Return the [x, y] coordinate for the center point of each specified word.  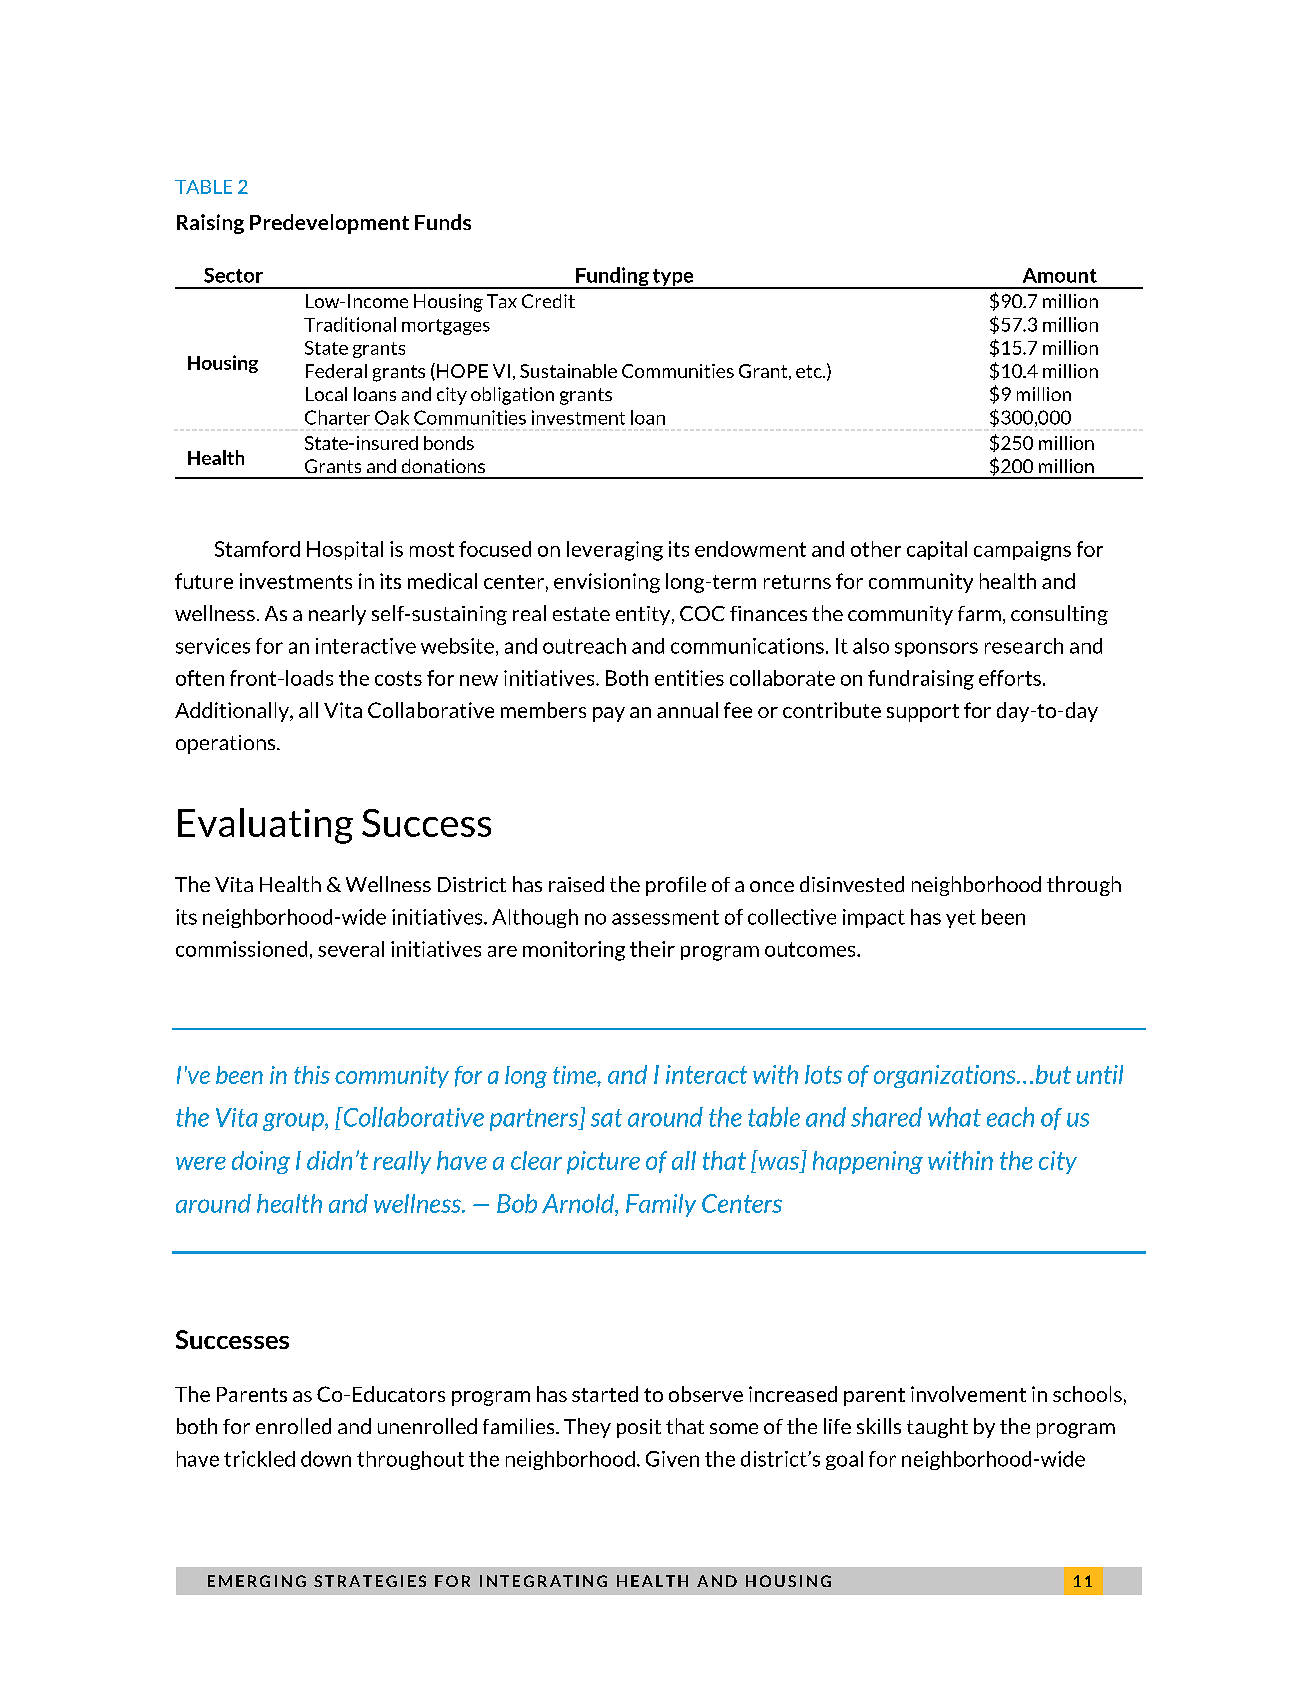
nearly [337, 615]
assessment [665, 917]
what [954, 1117]
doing [261, 1162]
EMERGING [257, 1581]
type [673, 278]
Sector [233, 275]
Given [672, 1459]
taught [937, 1428]
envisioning [607, 583]
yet [961, 919]
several [351, 949]
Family [661, 1205]
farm [979, 613]
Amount [1060, 275]
